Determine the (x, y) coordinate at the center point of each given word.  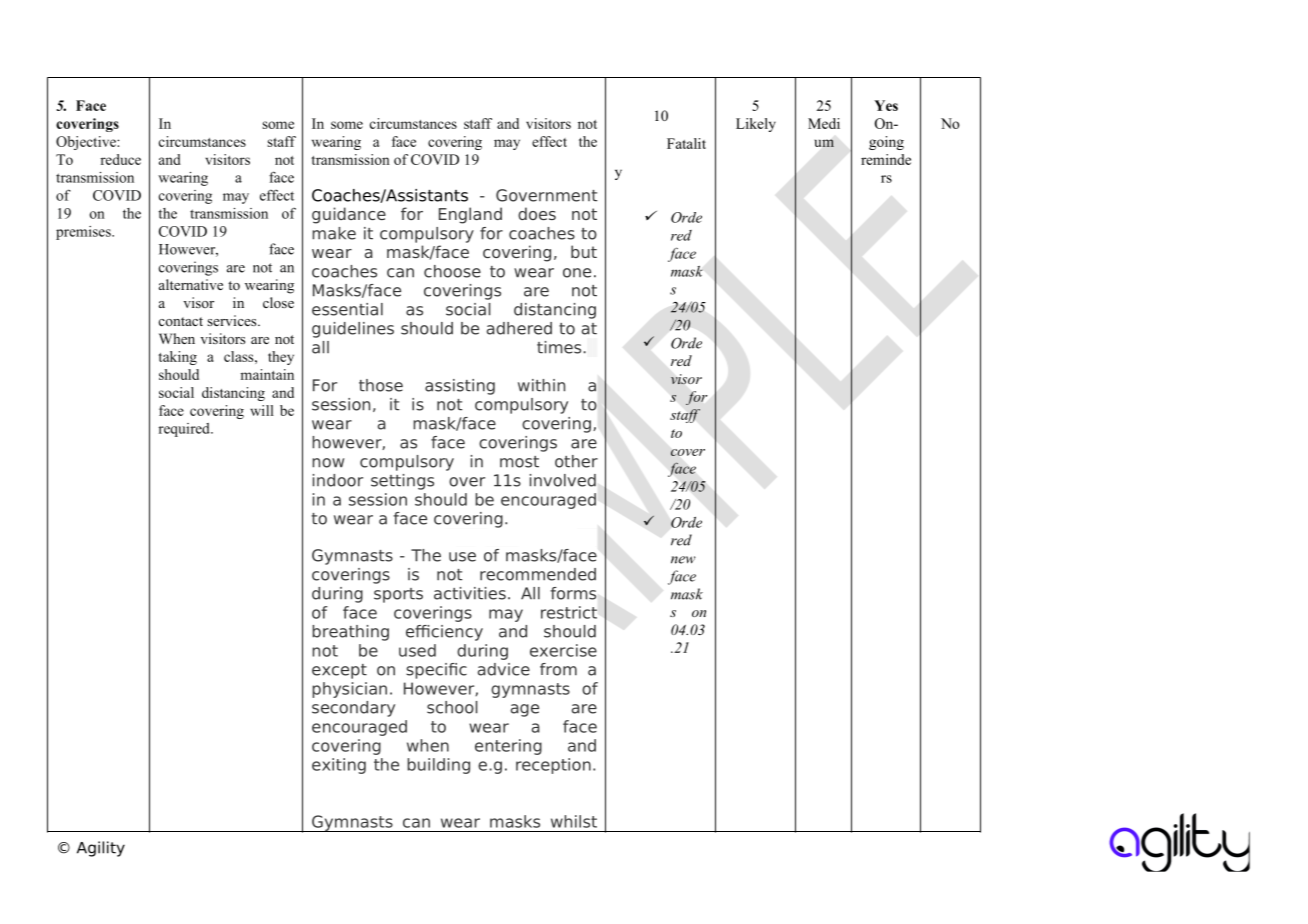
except (339, 671)
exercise (563, 650)
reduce (120, 159)
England (470, 215)
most (519, 462)
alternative (191, 284)
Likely (756, 125)
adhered (519, 328)
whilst (574, 821)
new (683, 560)
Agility (101, 849)
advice (504, 669)
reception (553, 766)
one (577, 273)
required (185, 430)
